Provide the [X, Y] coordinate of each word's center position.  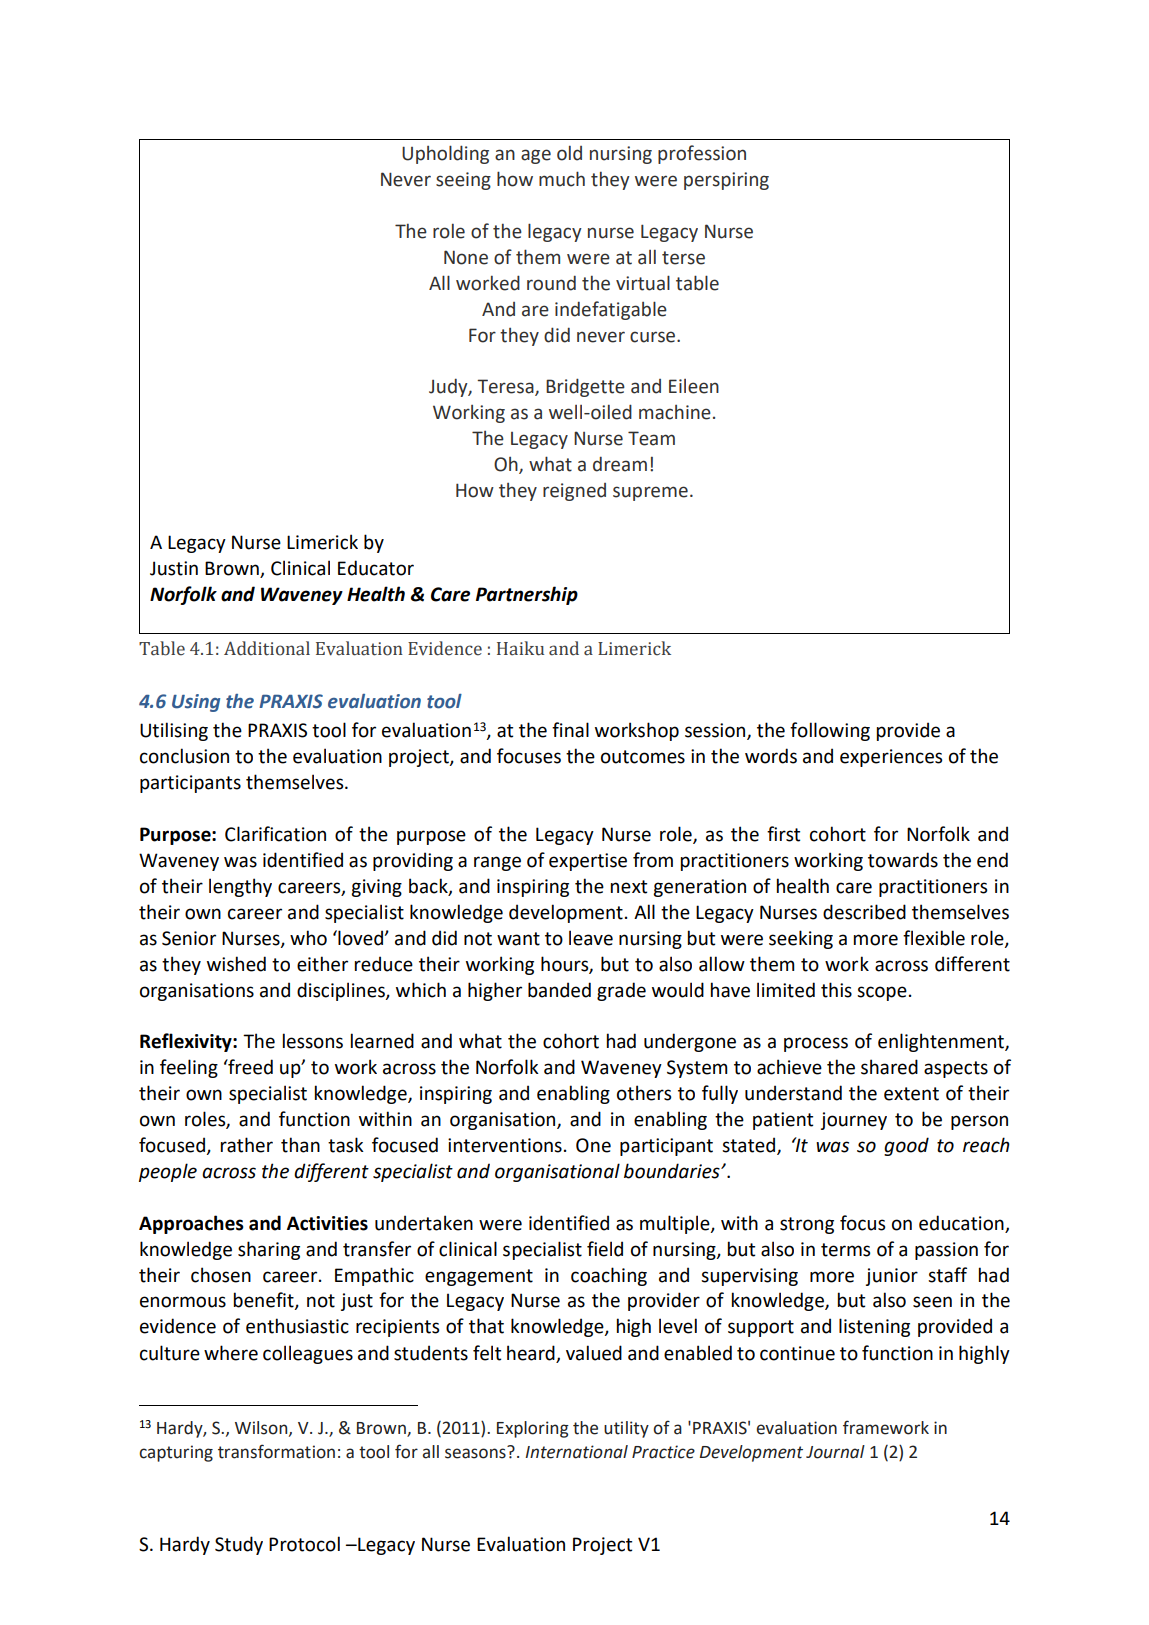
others [644, 1093]
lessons [313, 1041]
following [830, 731]
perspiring [726, 181]
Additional [267, 648]
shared [889, 1067]
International [576, 1452]
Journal [835, 1452]
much [562, 179]
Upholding [445, 154]
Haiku [520, 648]
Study [239, 1545]
